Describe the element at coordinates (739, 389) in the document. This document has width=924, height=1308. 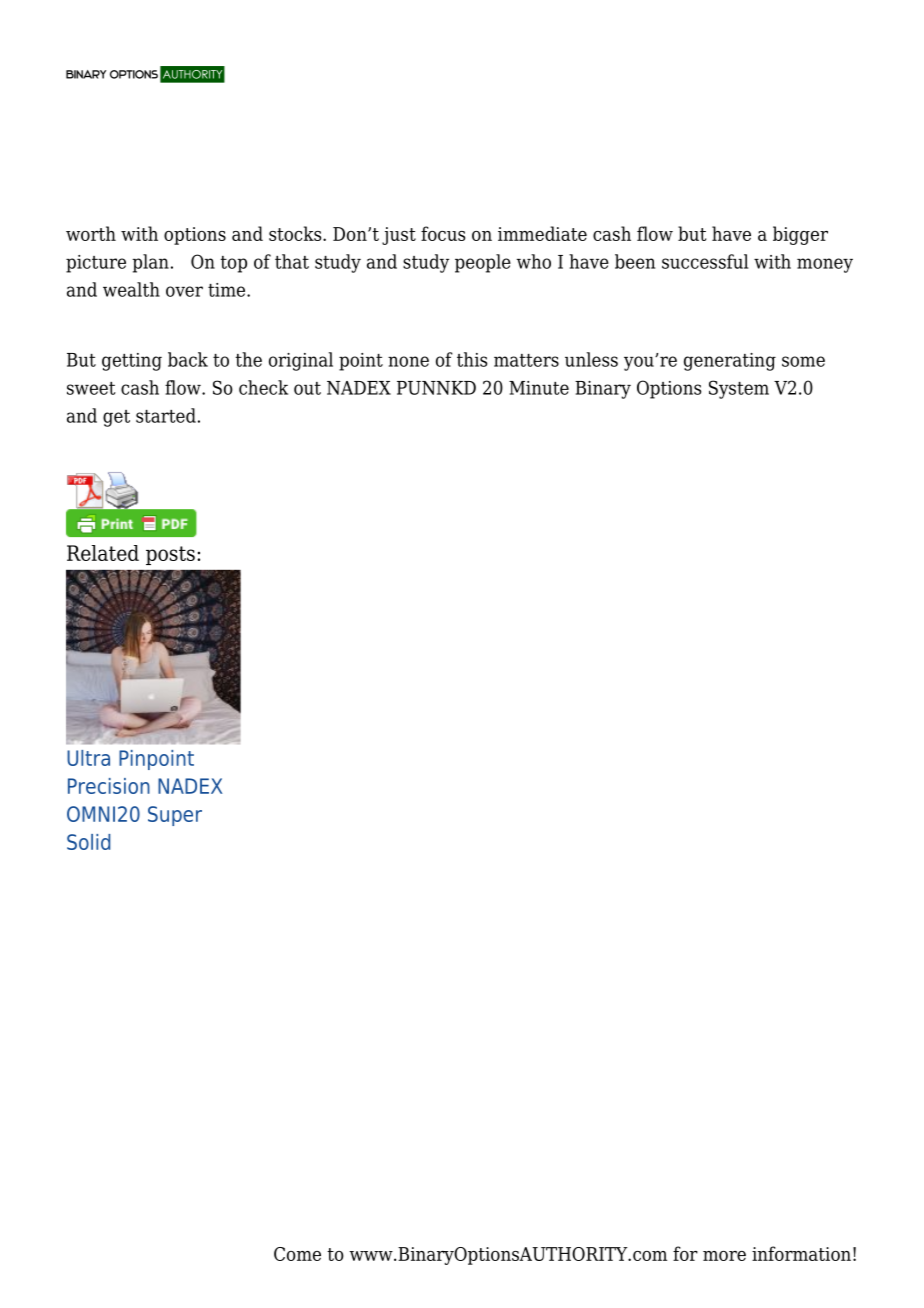
I see `System` at that location.
